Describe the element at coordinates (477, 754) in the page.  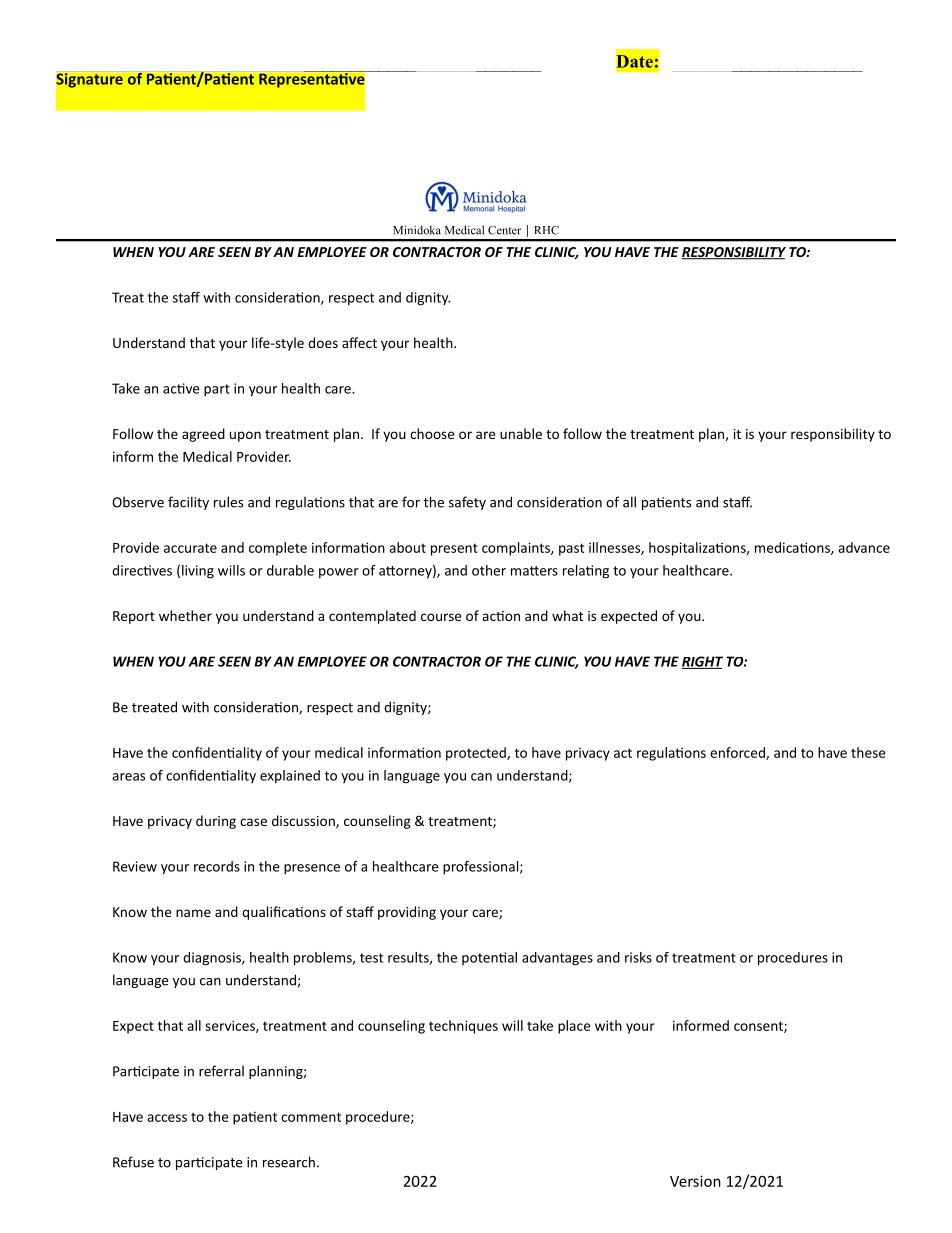
I see `protected` at that location.
